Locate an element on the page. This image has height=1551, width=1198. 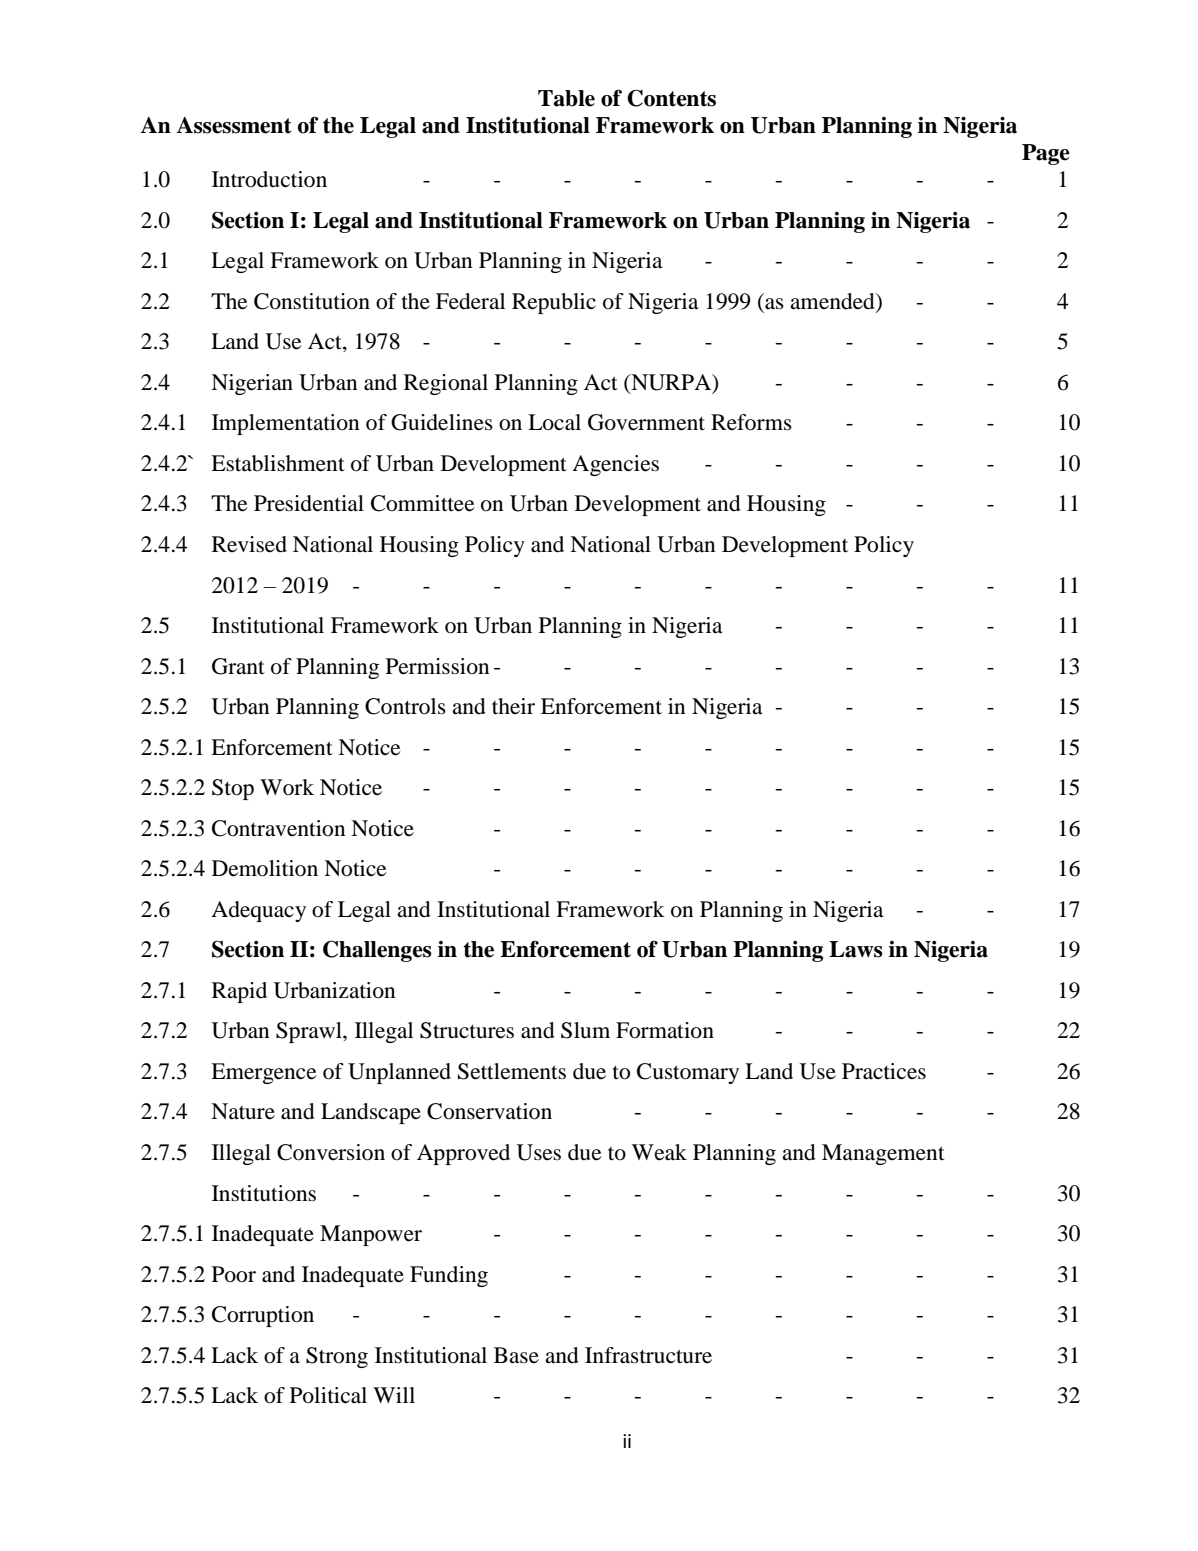
Page is located at coordinates (1046, 154).
